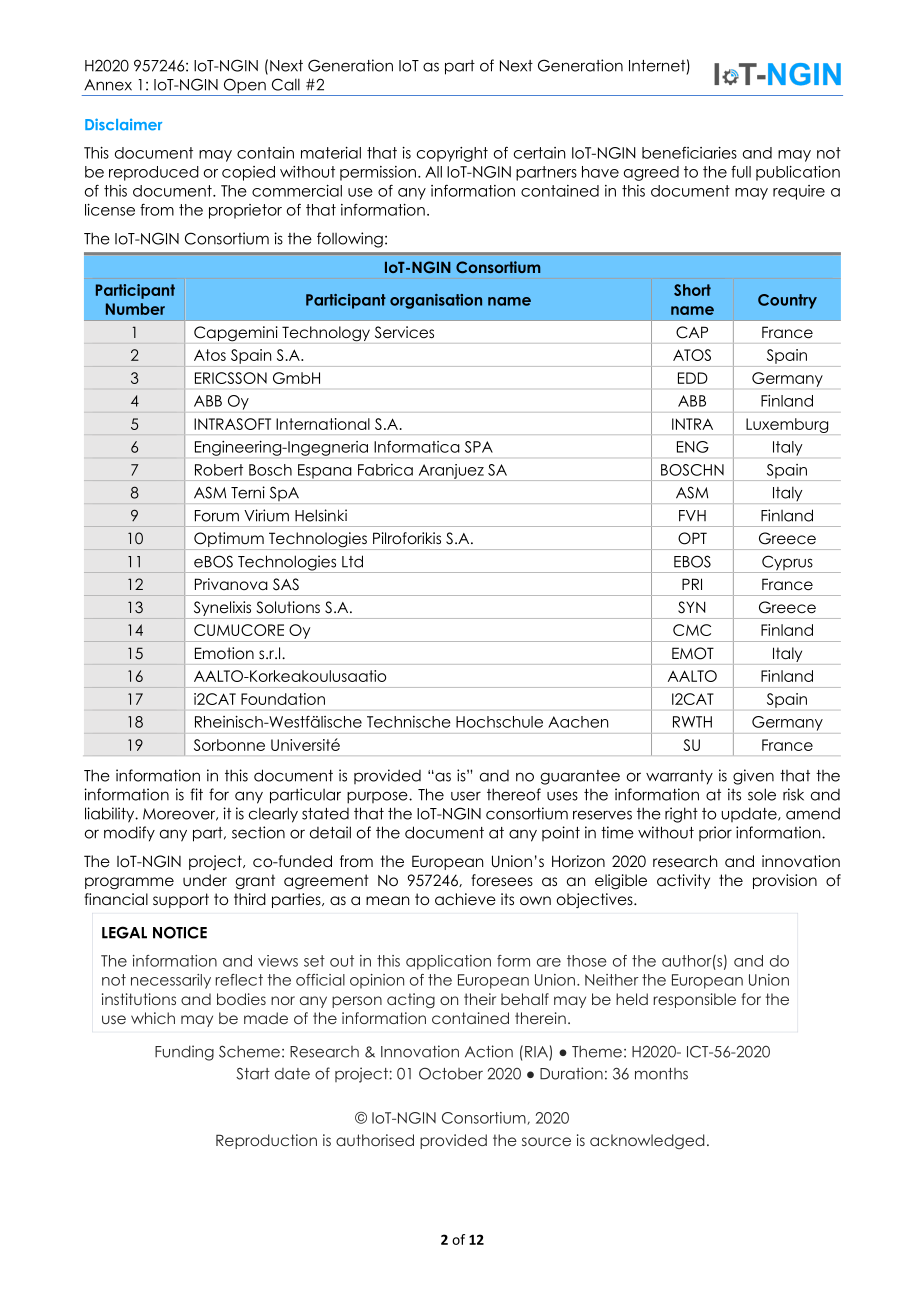 This screenshot has width=924, height=1308. Describe the element at coordinates (352, 561) in the screenshot. I see `Ltd` at that location.
